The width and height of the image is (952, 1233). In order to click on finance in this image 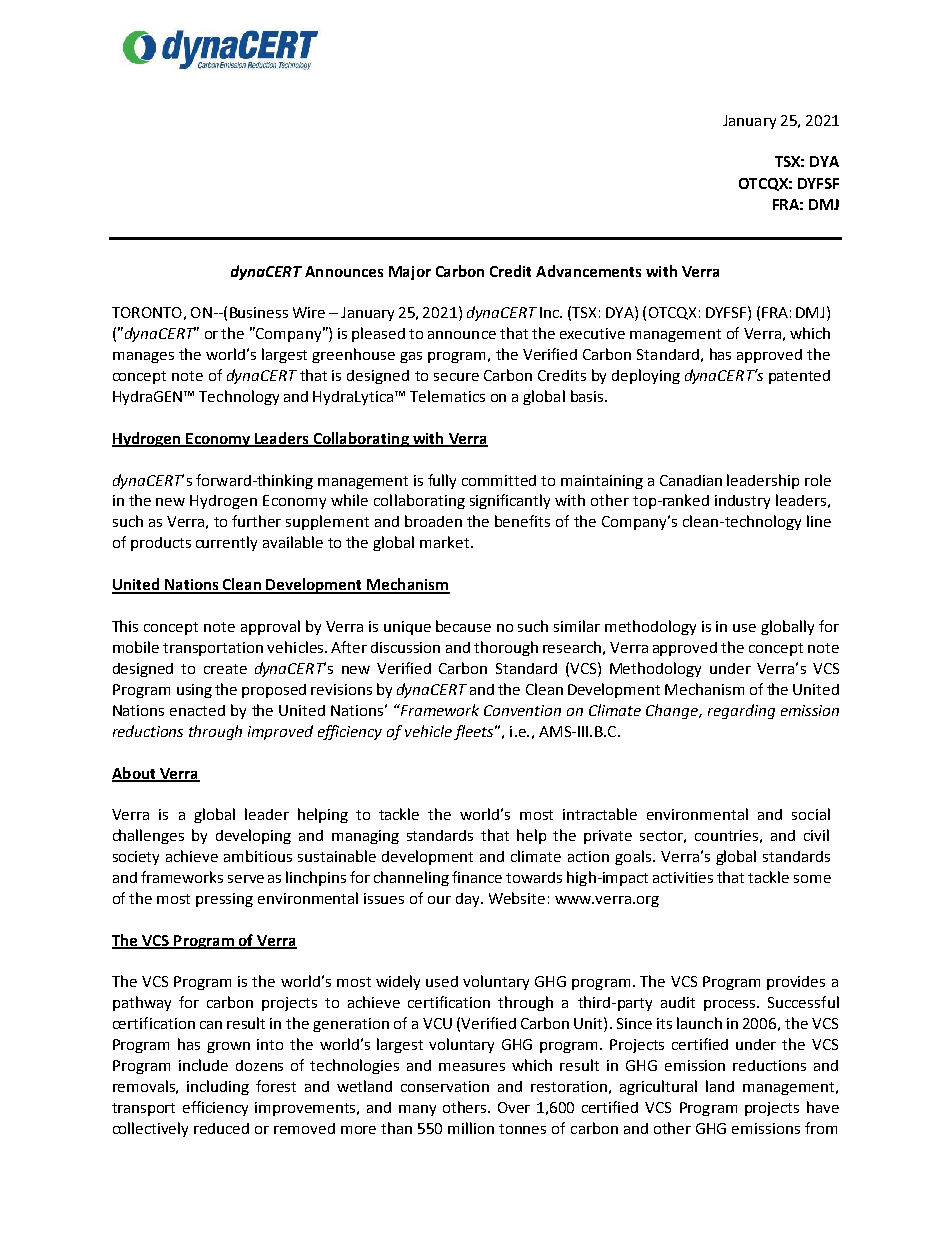, I will do `click(477, 877)`.
